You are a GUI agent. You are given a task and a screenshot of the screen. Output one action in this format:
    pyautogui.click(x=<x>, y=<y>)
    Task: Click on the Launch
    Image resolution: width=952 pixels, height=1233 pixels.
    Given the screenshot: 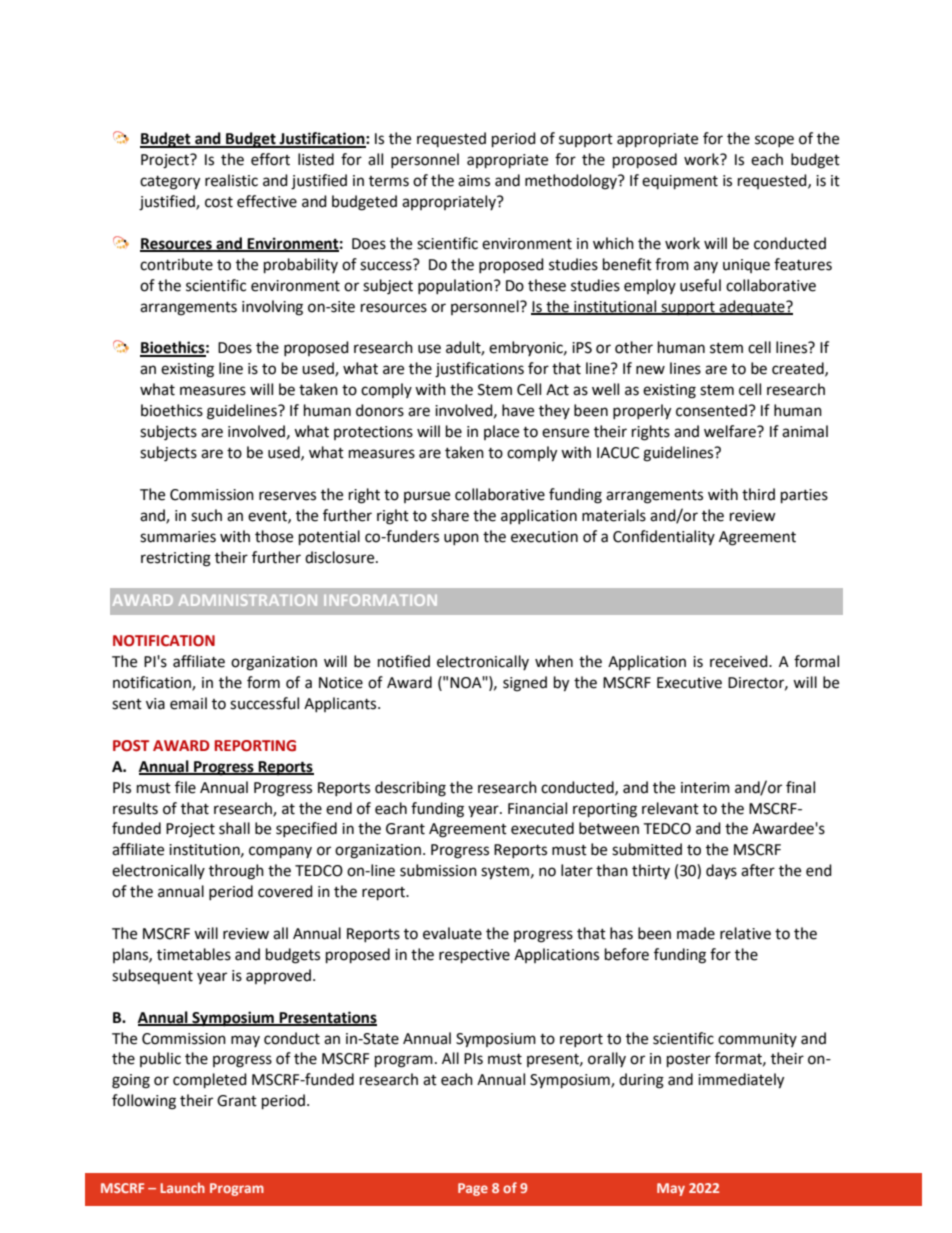 What is the action you would take?
    pyautogui.click(x=182, y=1187)
